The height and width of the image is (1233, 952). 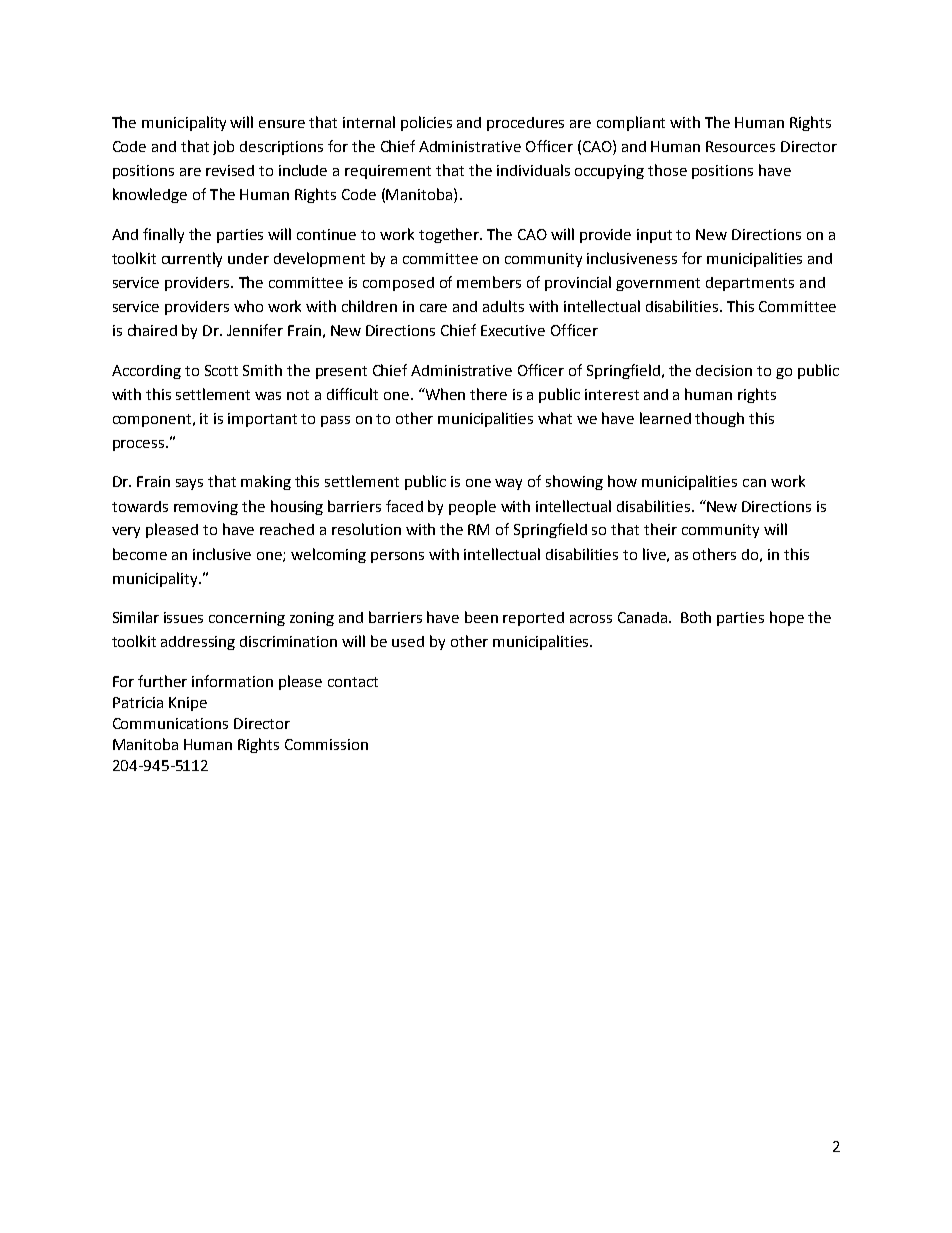 What do you see at coordinates (170, 723) in the image?
I see `Communications` at bounding box center [170, 723].
